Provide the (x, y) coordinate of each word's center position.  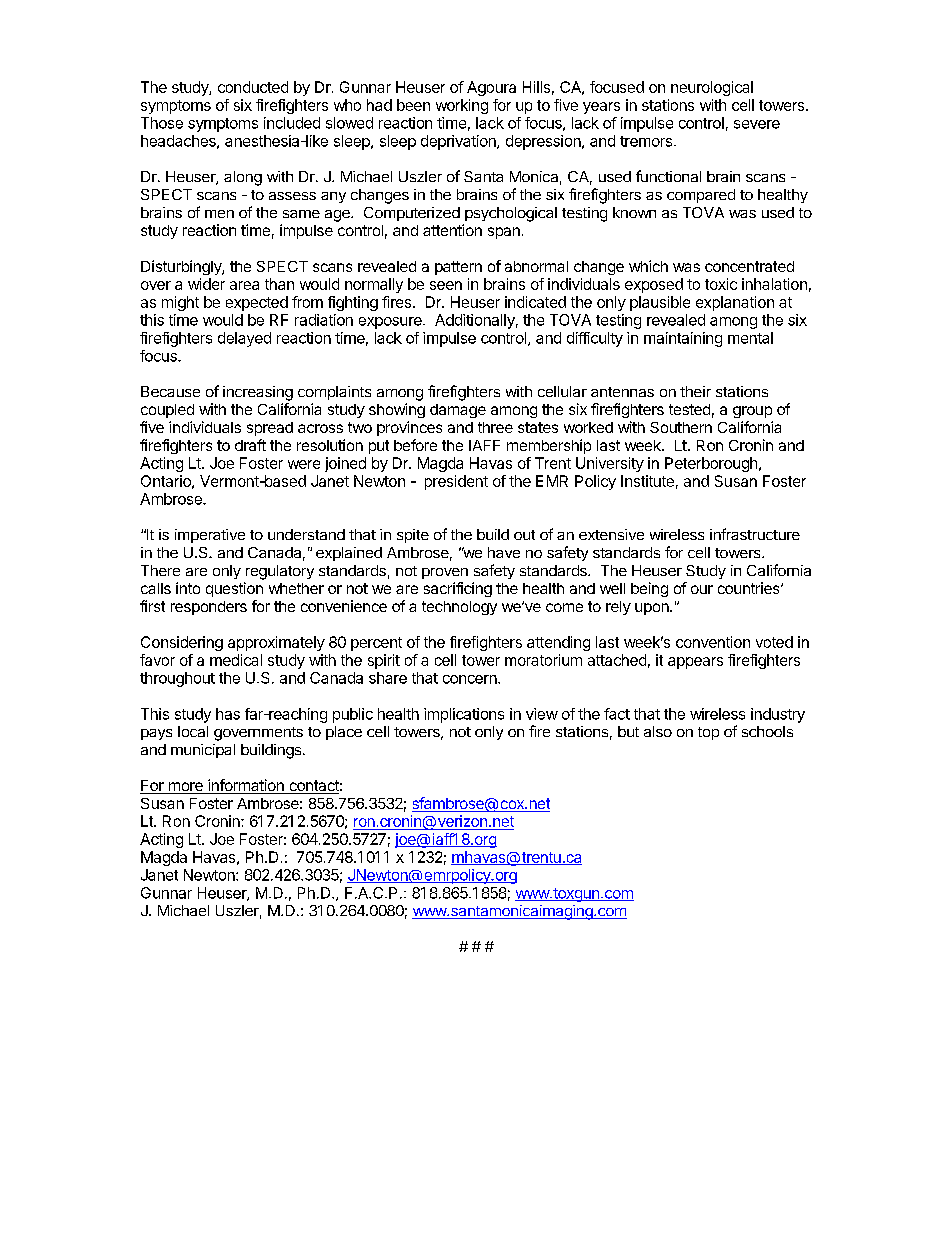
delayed (244, 339)
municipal (203, 751)
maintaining (683, 339)
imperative (210, 536)
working (462, 106)
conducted (253, 87)
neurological (712, 88)
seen (446, 285)
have (504, 552)
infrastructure (755, 534)
